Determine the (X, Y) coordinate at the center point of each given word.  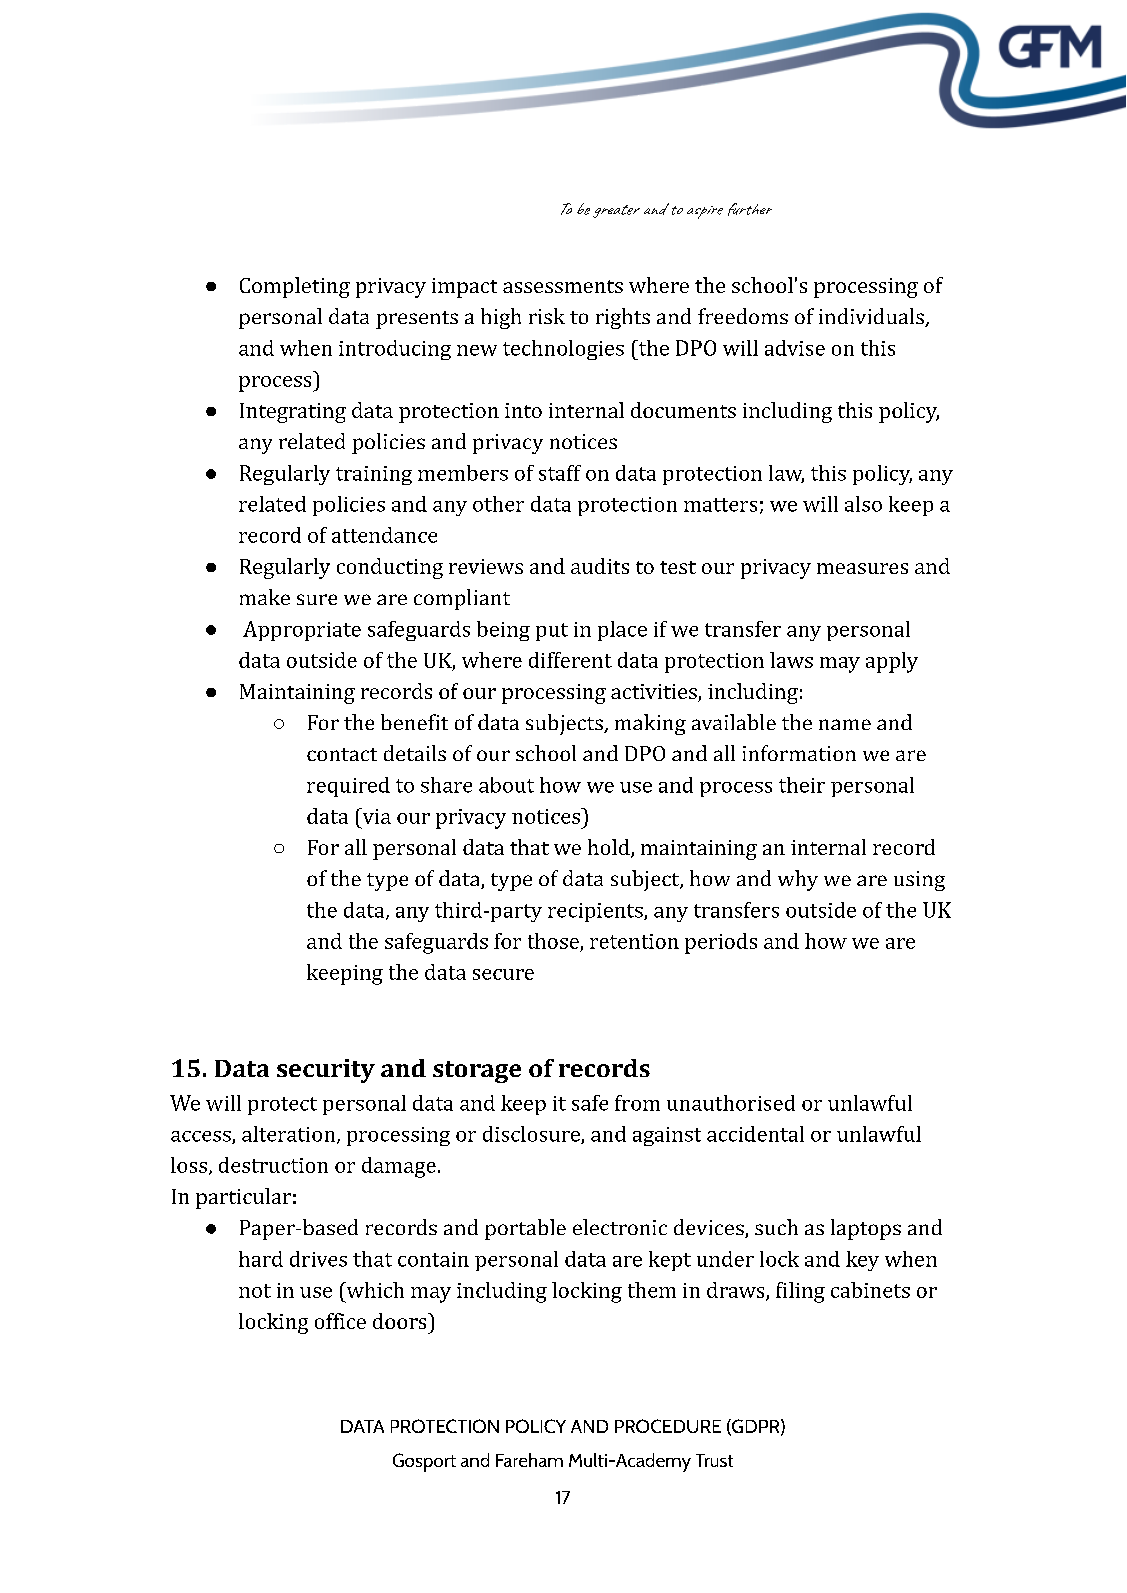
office (340, 1321)
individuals (872, 317)
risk (547, 316)
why (798, 880)
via (375, 816)
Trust (714, 1460)
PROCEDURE (668, 1426)
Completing (295, 287)
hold (610, 848)
